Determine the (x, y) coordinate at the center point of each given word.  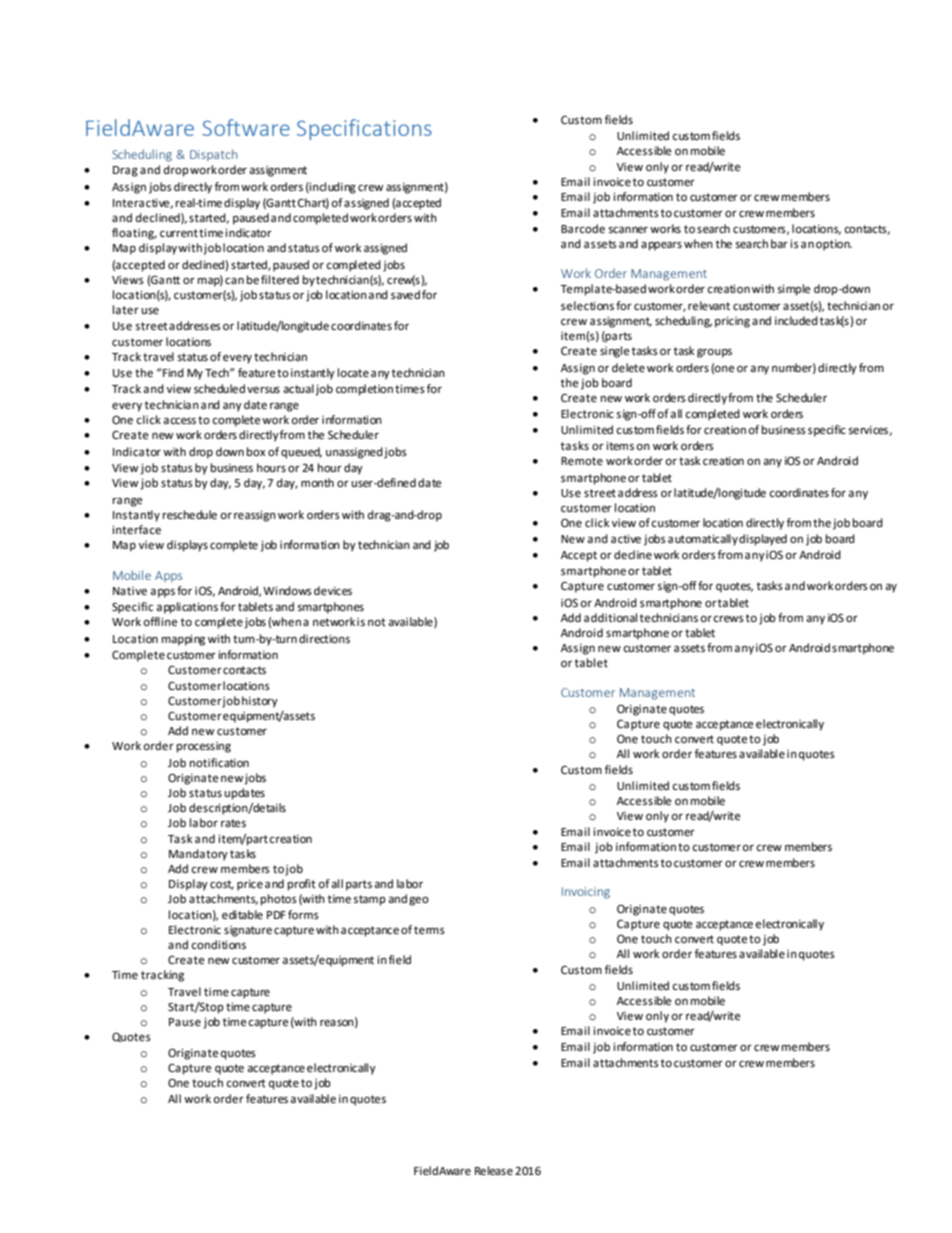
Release (494, 1171)
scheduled (219, 389)
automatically (703, 540)
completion (364, 390)
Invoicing (586, 893)
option (834, 245)
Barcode (583, 229)
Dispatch (213, 155)
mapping (183, 640)
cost (222, 885)
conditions (218, 945)
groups (714, 353)
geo (419, 901)
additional (610, 618)
